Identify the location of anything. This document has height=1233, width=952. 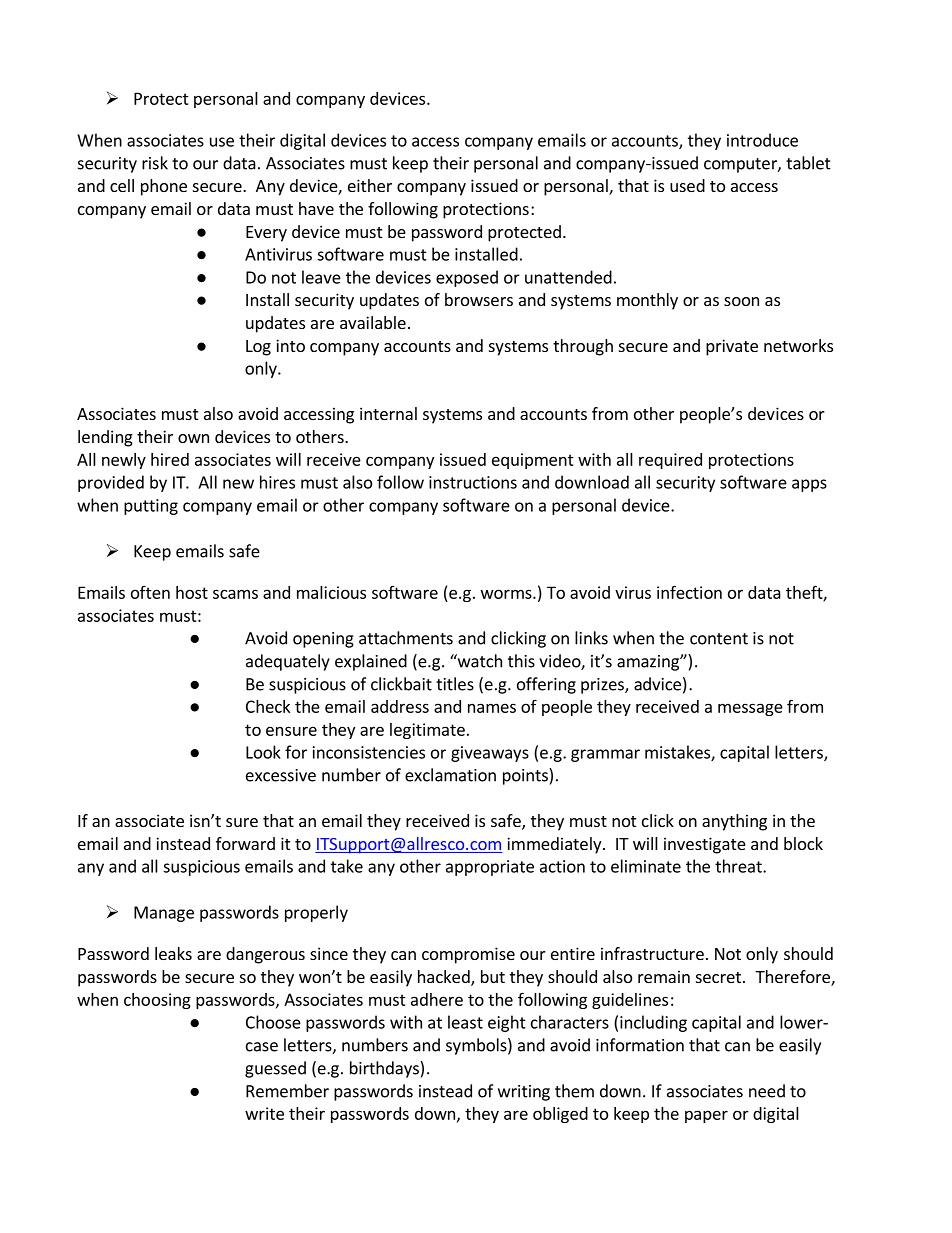
(734, 822).
